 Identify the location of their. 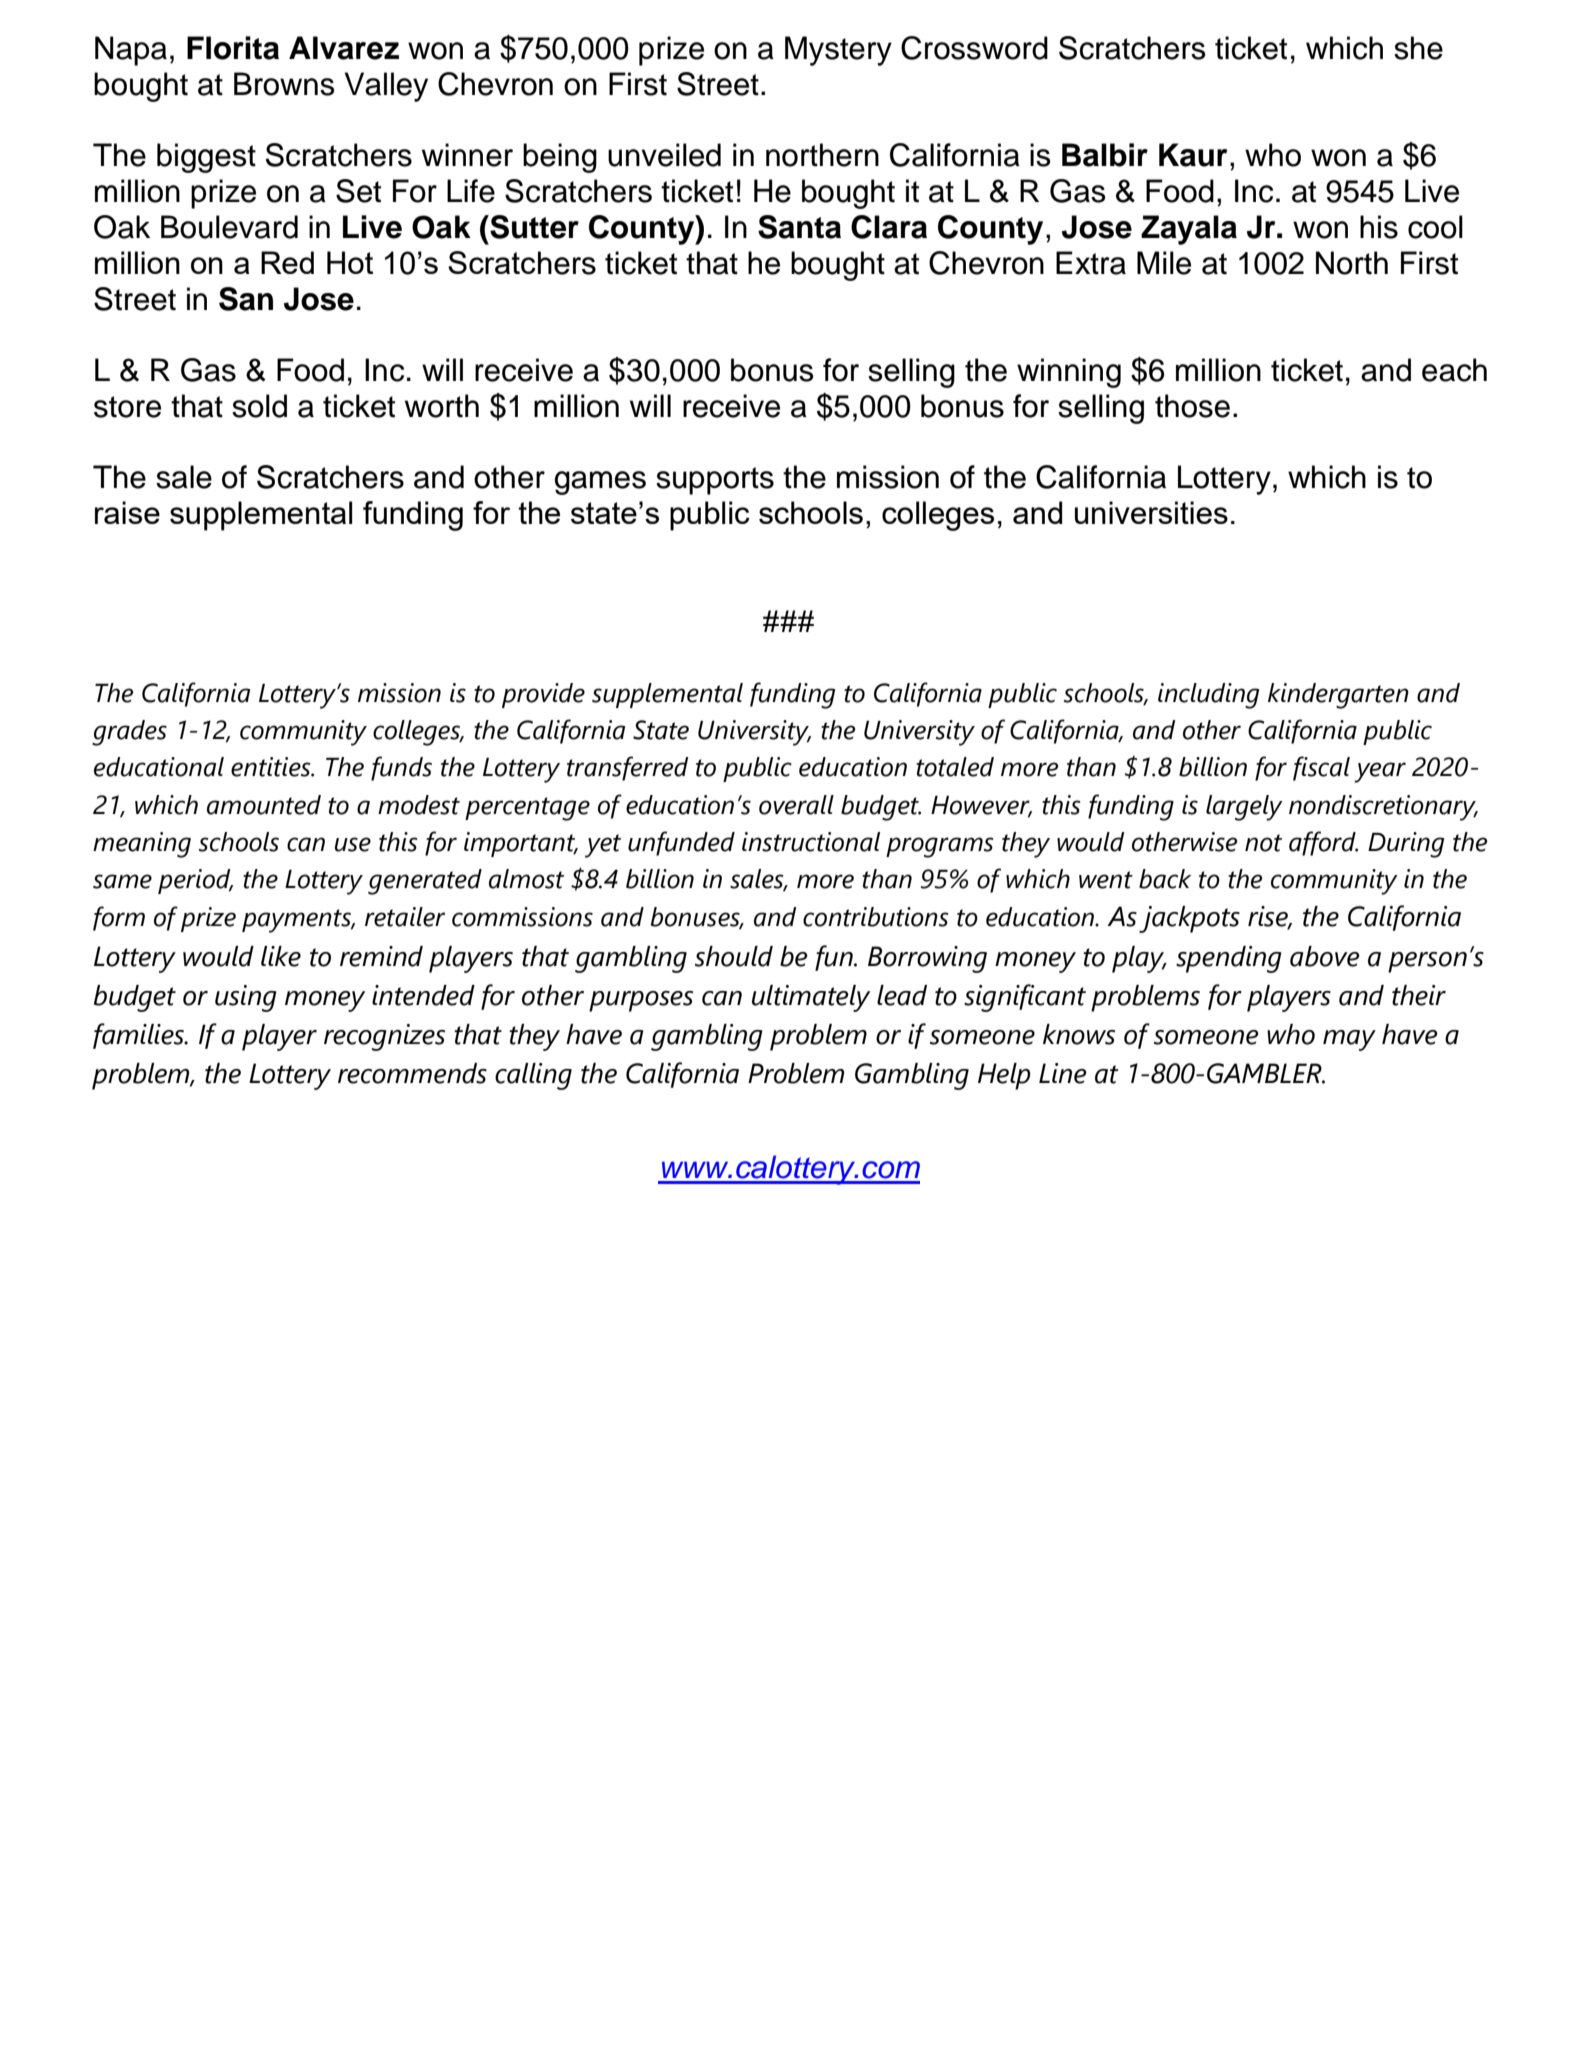
(1419, 995).
